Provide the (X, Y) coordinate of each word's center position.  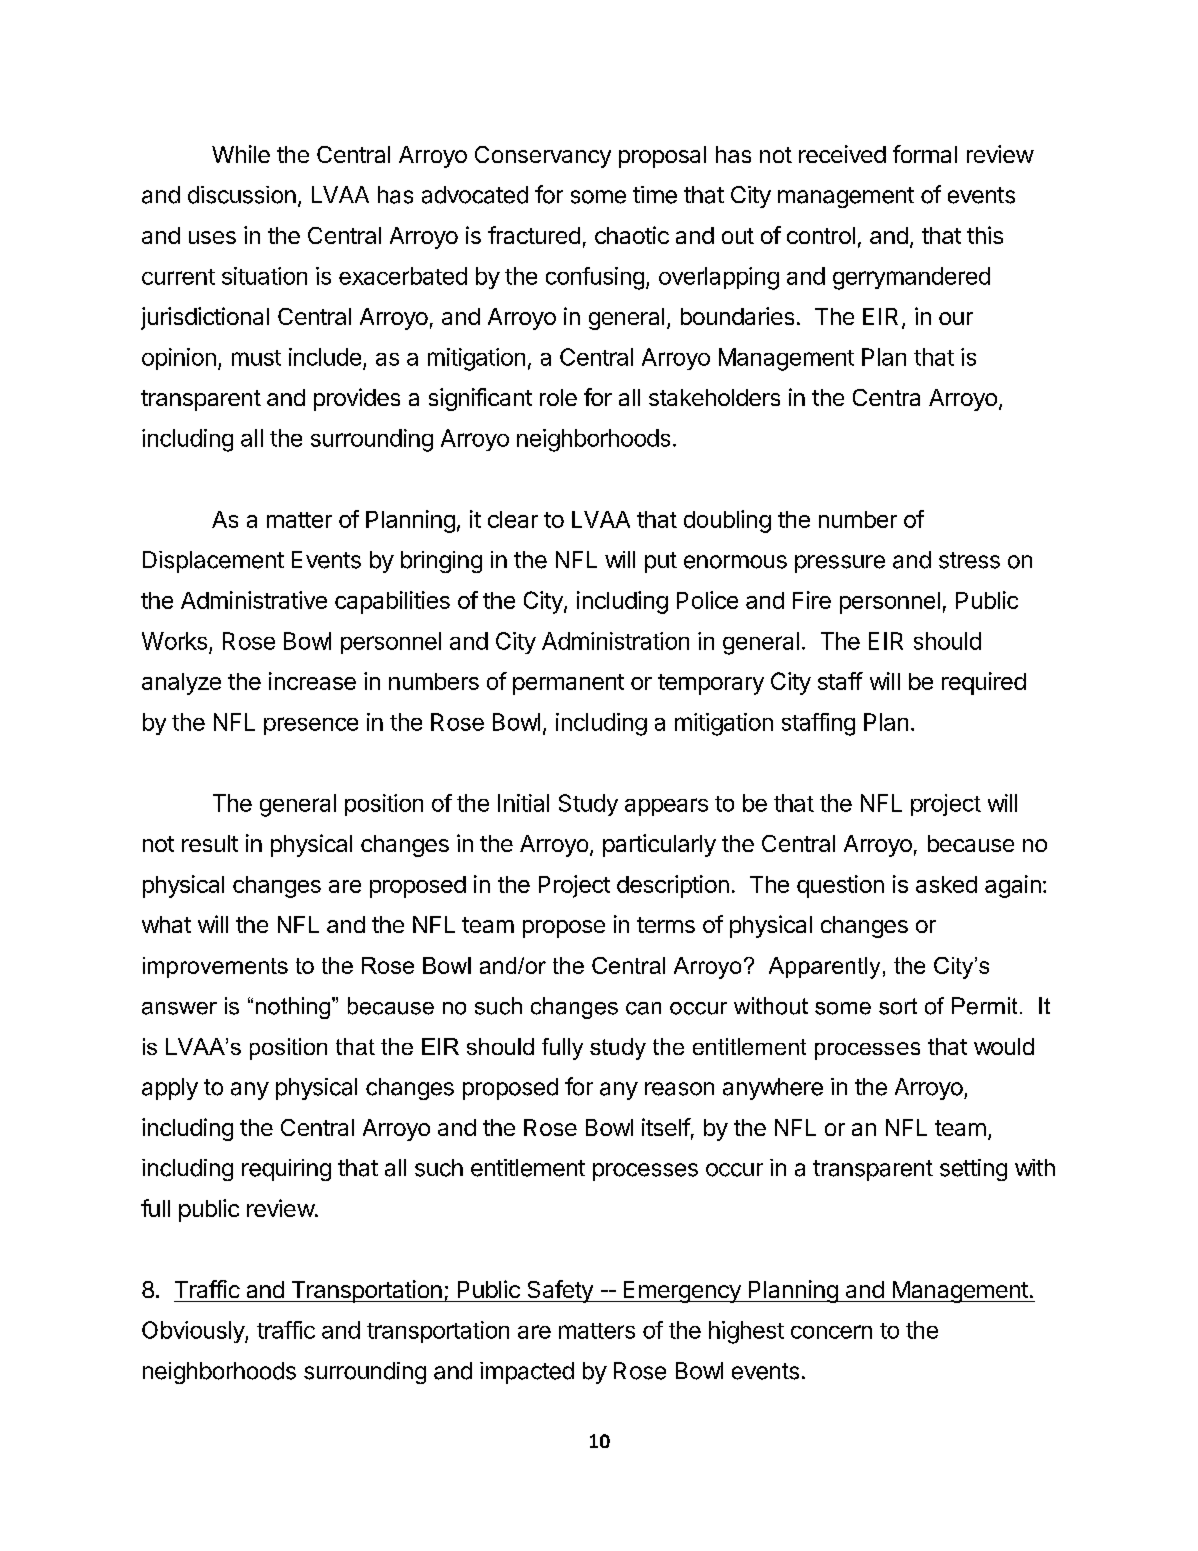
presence (311, 726)
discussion (242, 195)
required (984, 683)
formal (925, 154)
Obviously (194, 1332)
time (655, 195)
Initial (523, 803)
